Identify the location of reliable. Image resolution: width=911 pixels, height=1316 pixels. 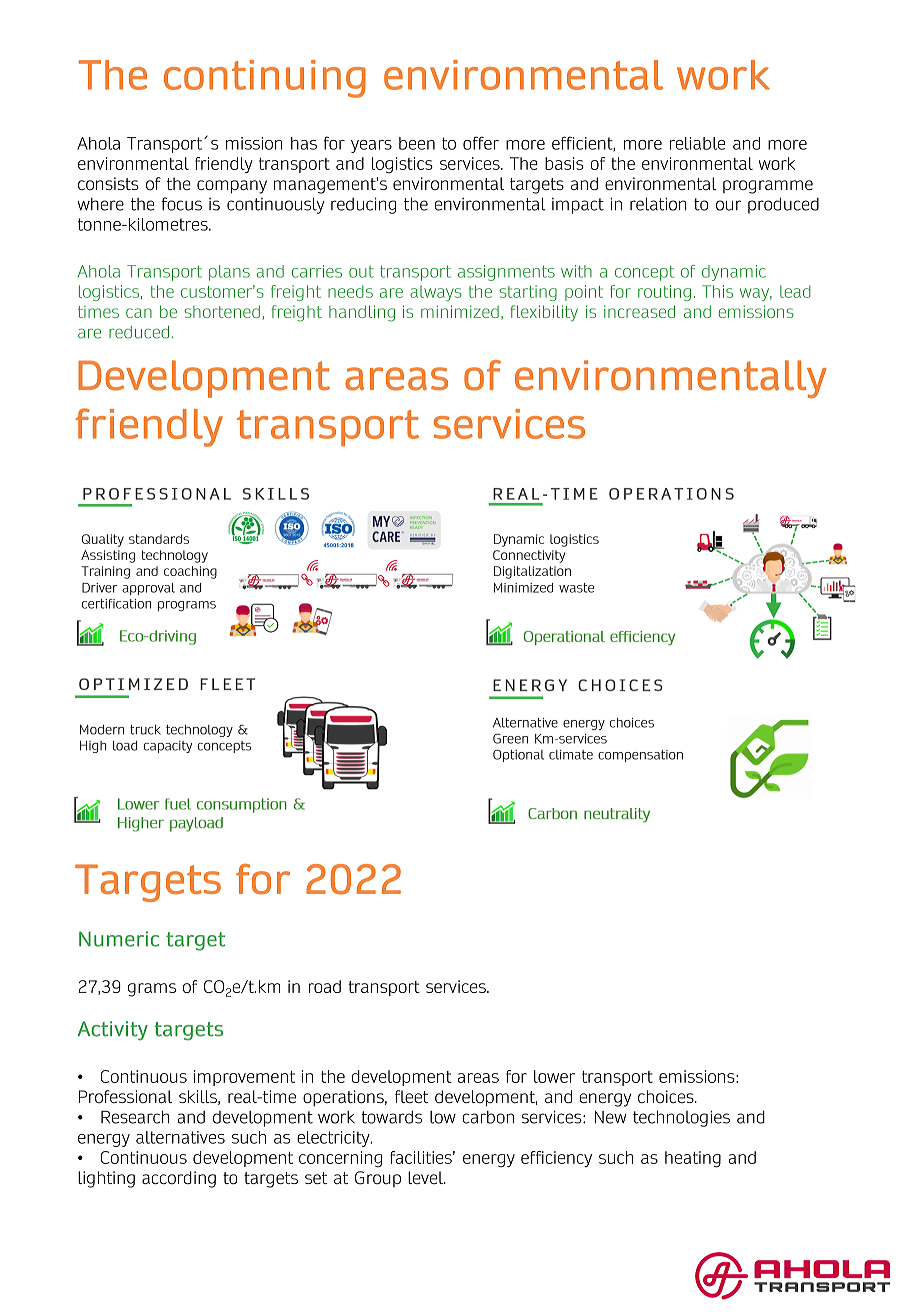
(697, 143).
